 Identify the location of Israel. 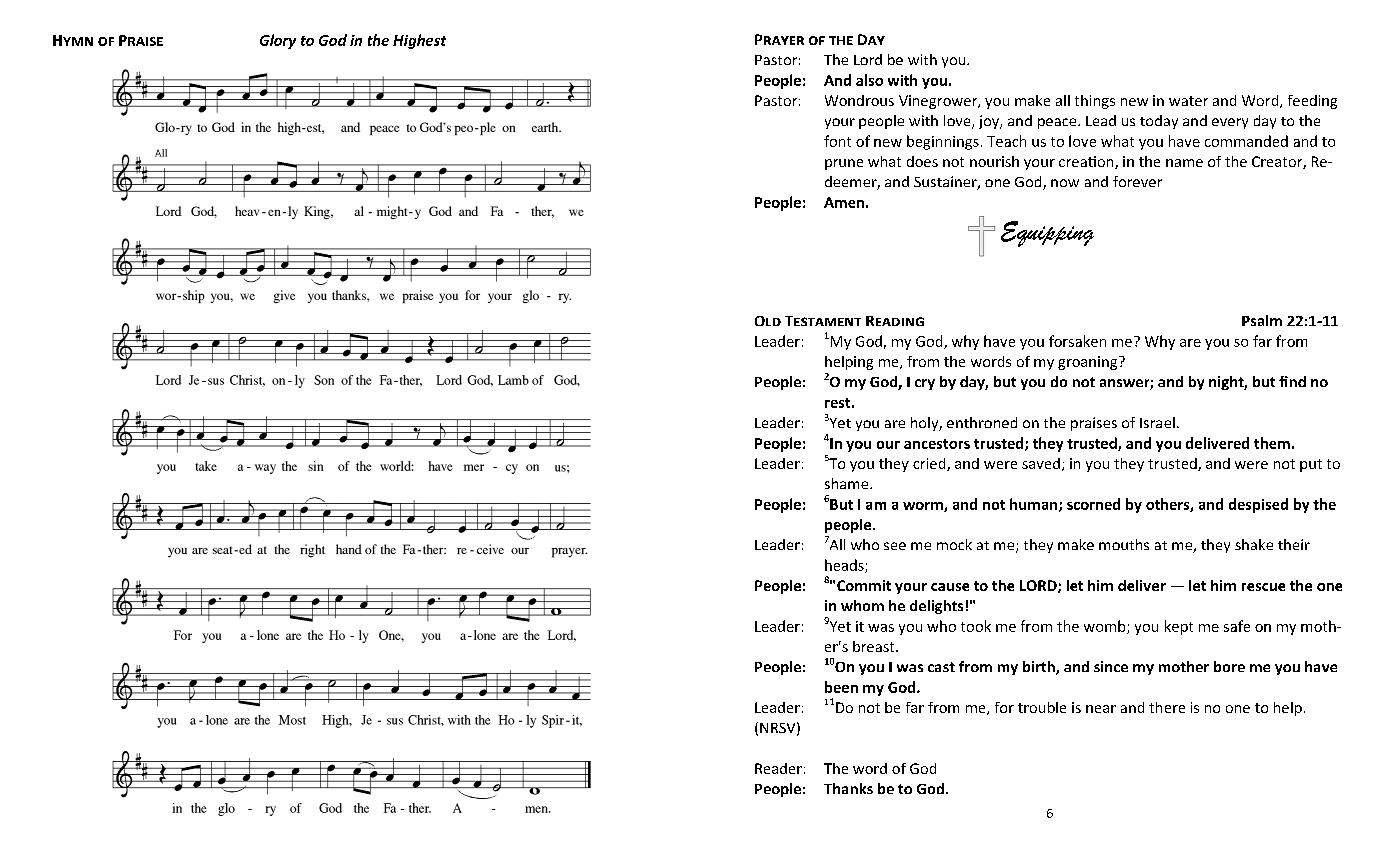
(1157, 422).
